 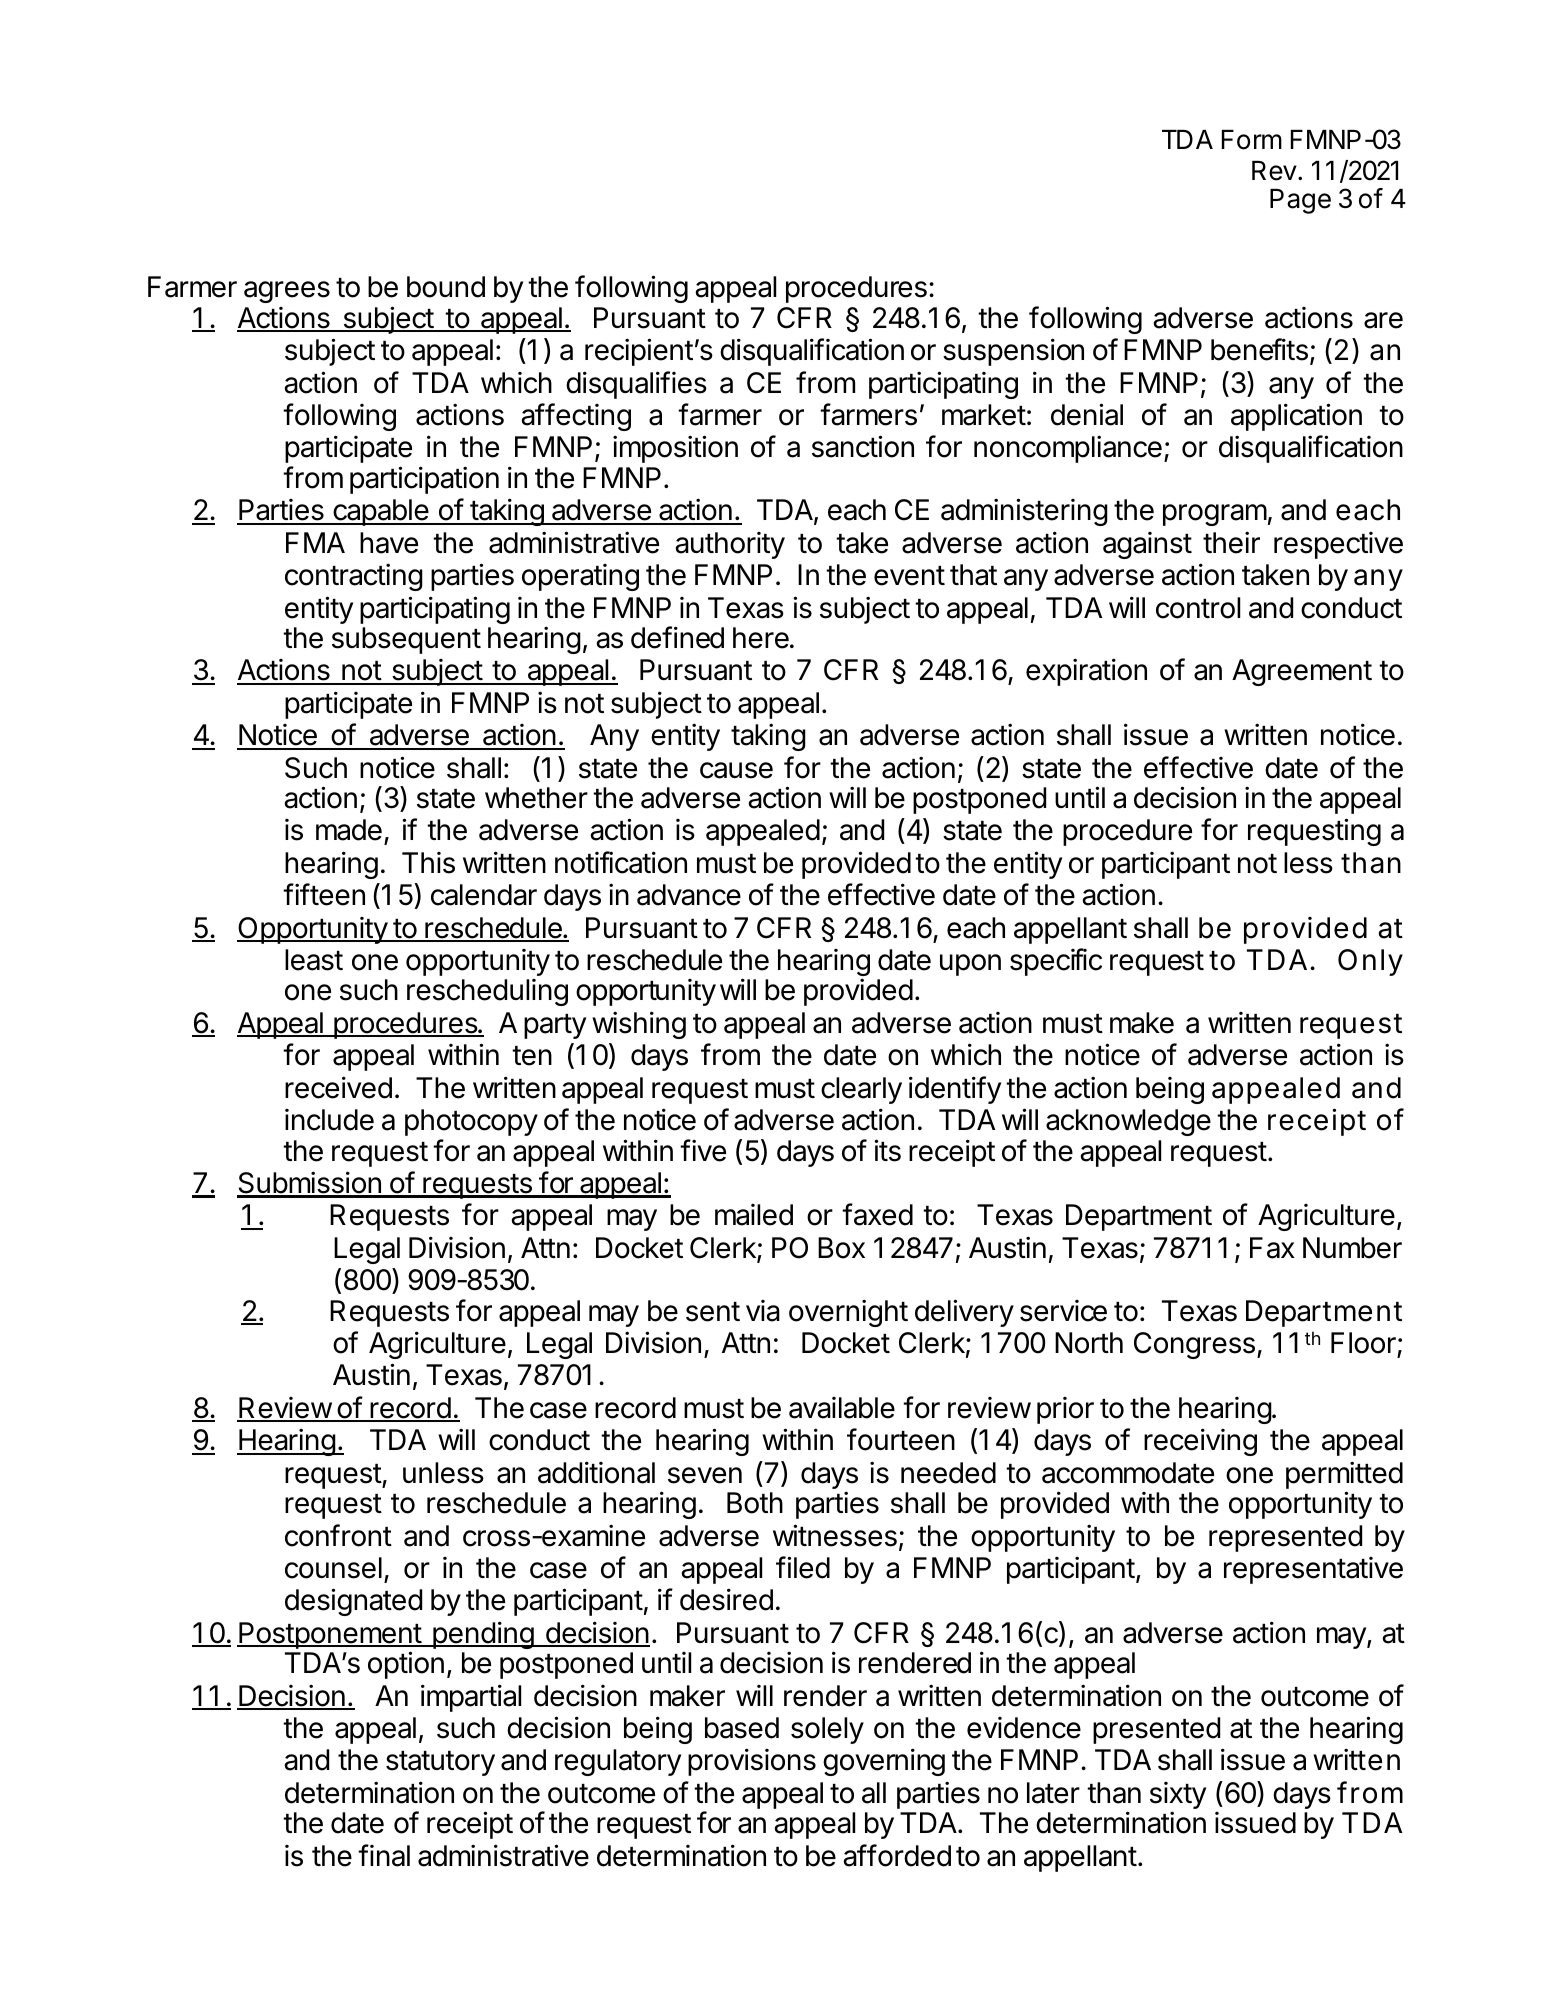 What do you see at coordinates (471, 1122) in the page?
I see `photocopy` at bounding box center [471, 1122].
